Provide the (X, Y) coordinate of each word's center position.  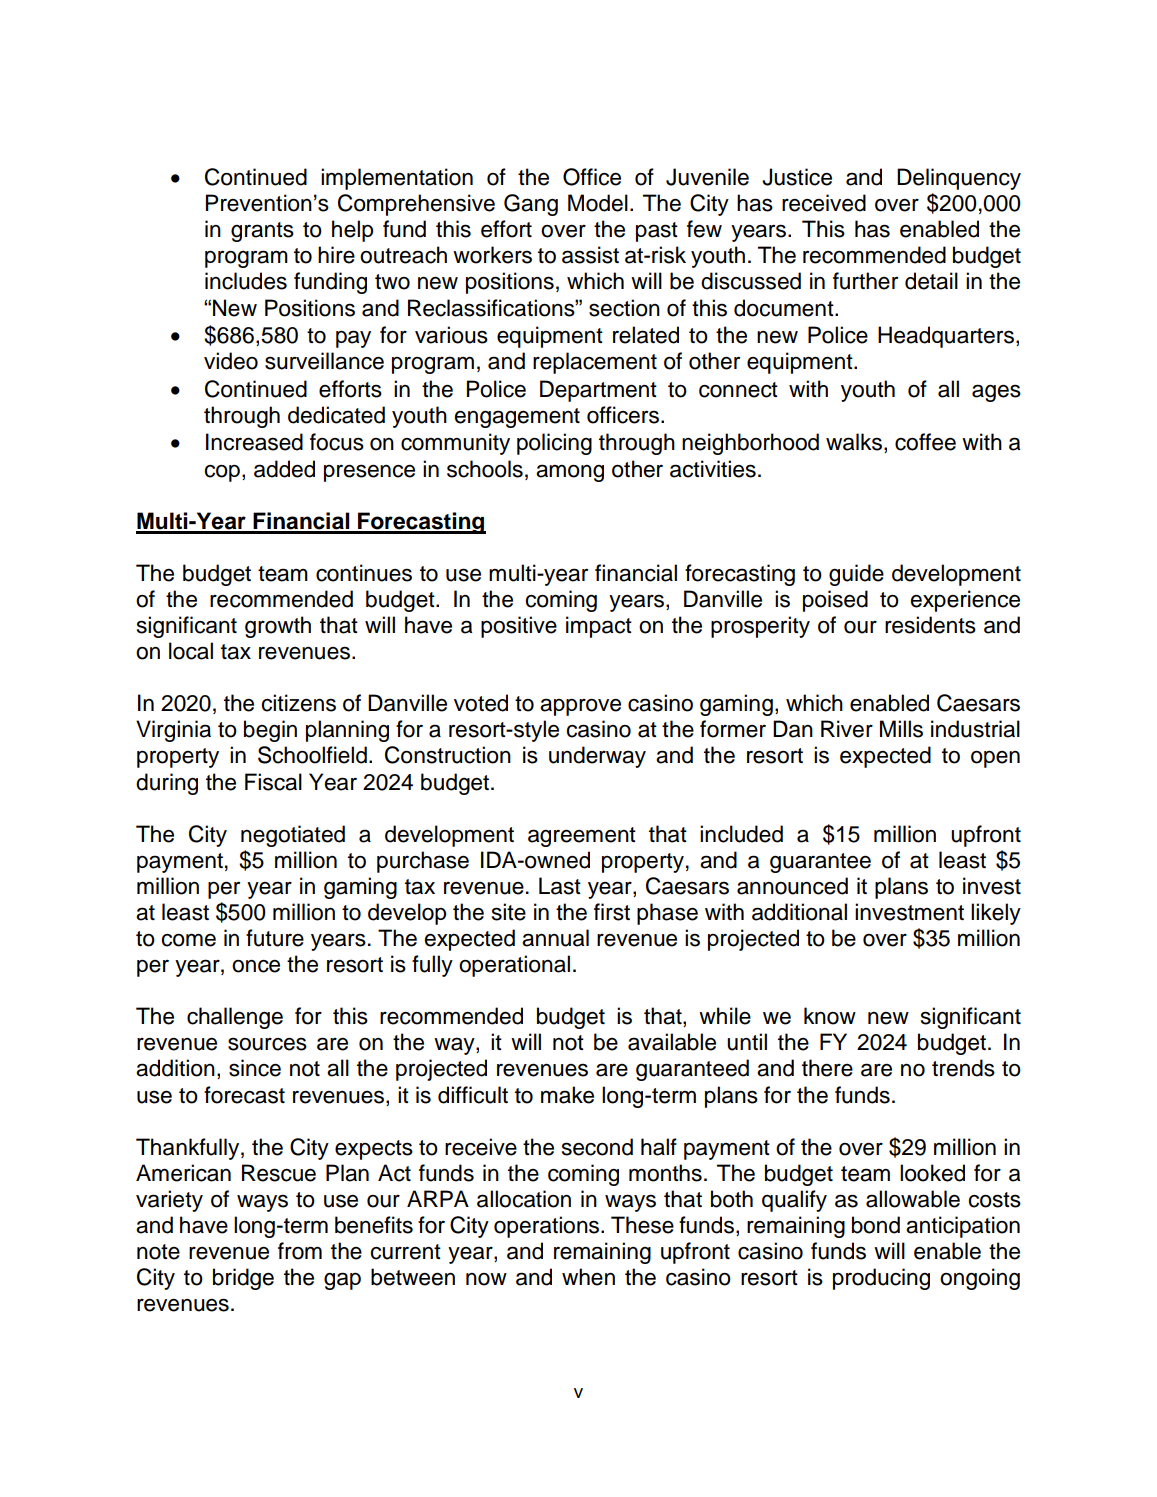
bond (876, 1225)
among (570, 473)
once (256, 966)
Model (598, 203)
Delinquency (959, 179)
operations (546, 1227)
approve (580, 707)
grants (262, 232)
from (300, 1251)
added (284, 469)
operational (514, 966)
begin (270, 731)
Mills (901, 729)
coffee (925, 442)
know (830, 1016)
